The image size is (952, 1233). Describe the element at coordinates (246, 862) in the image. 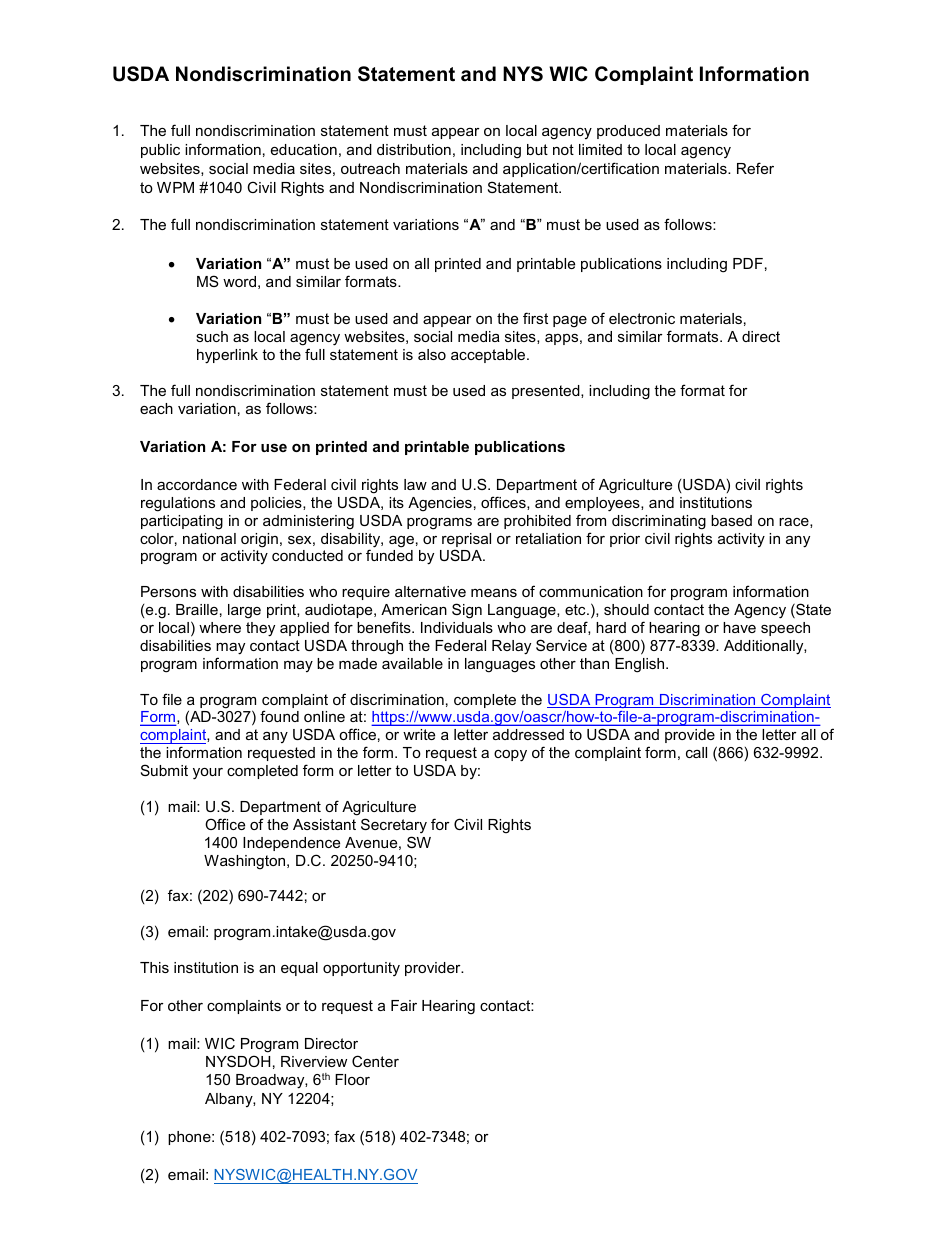

I see `Washington` at that location.
